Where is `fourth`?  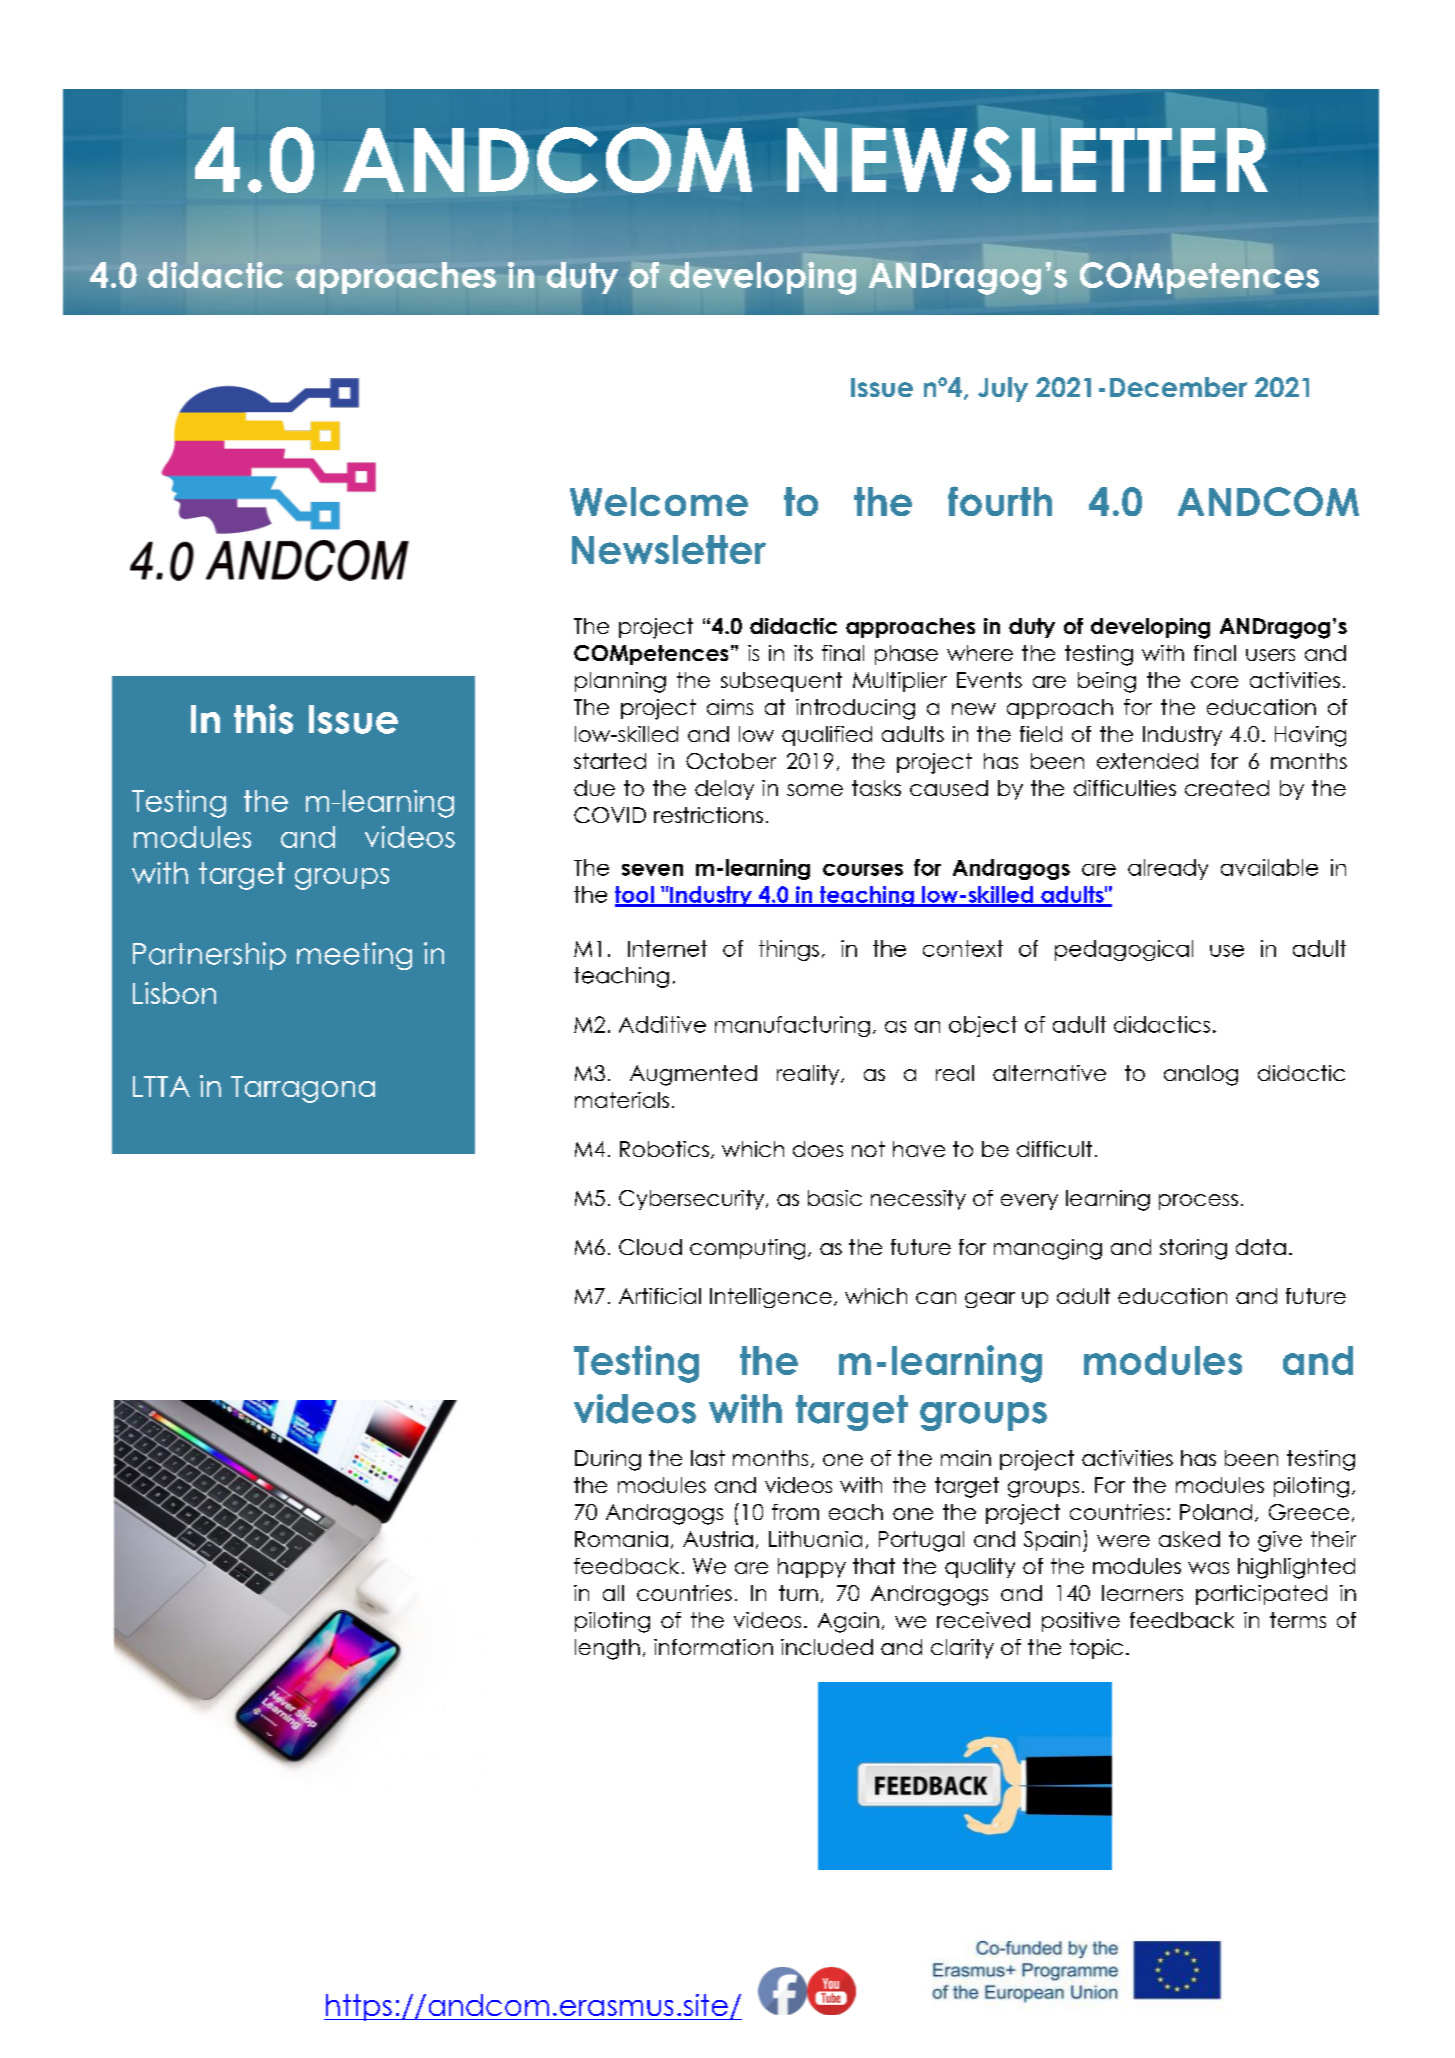 fourth is located at coordinates (1000, 501).
